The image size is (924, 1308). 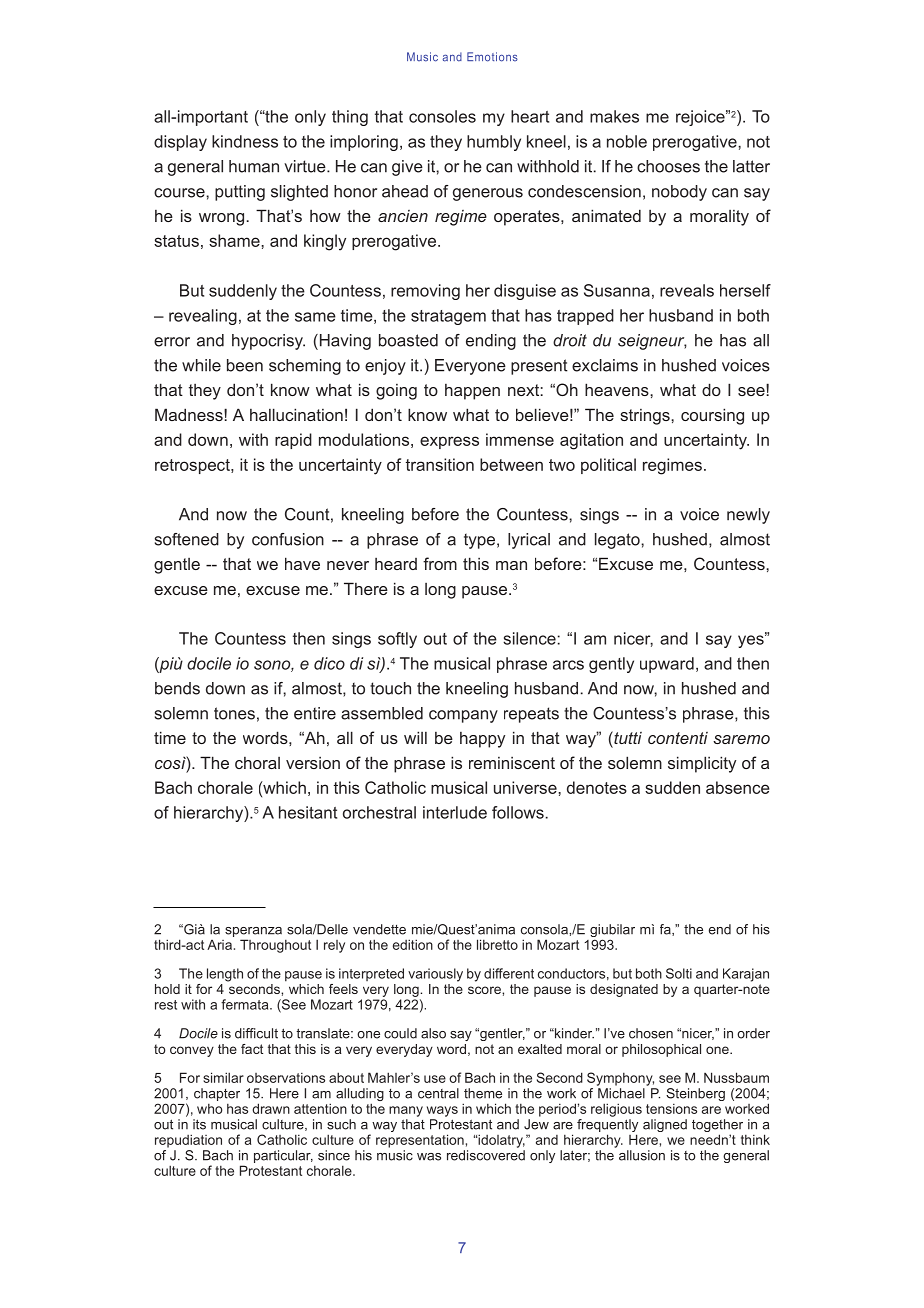 I want to click on who, so click(x=209, y=1108).
